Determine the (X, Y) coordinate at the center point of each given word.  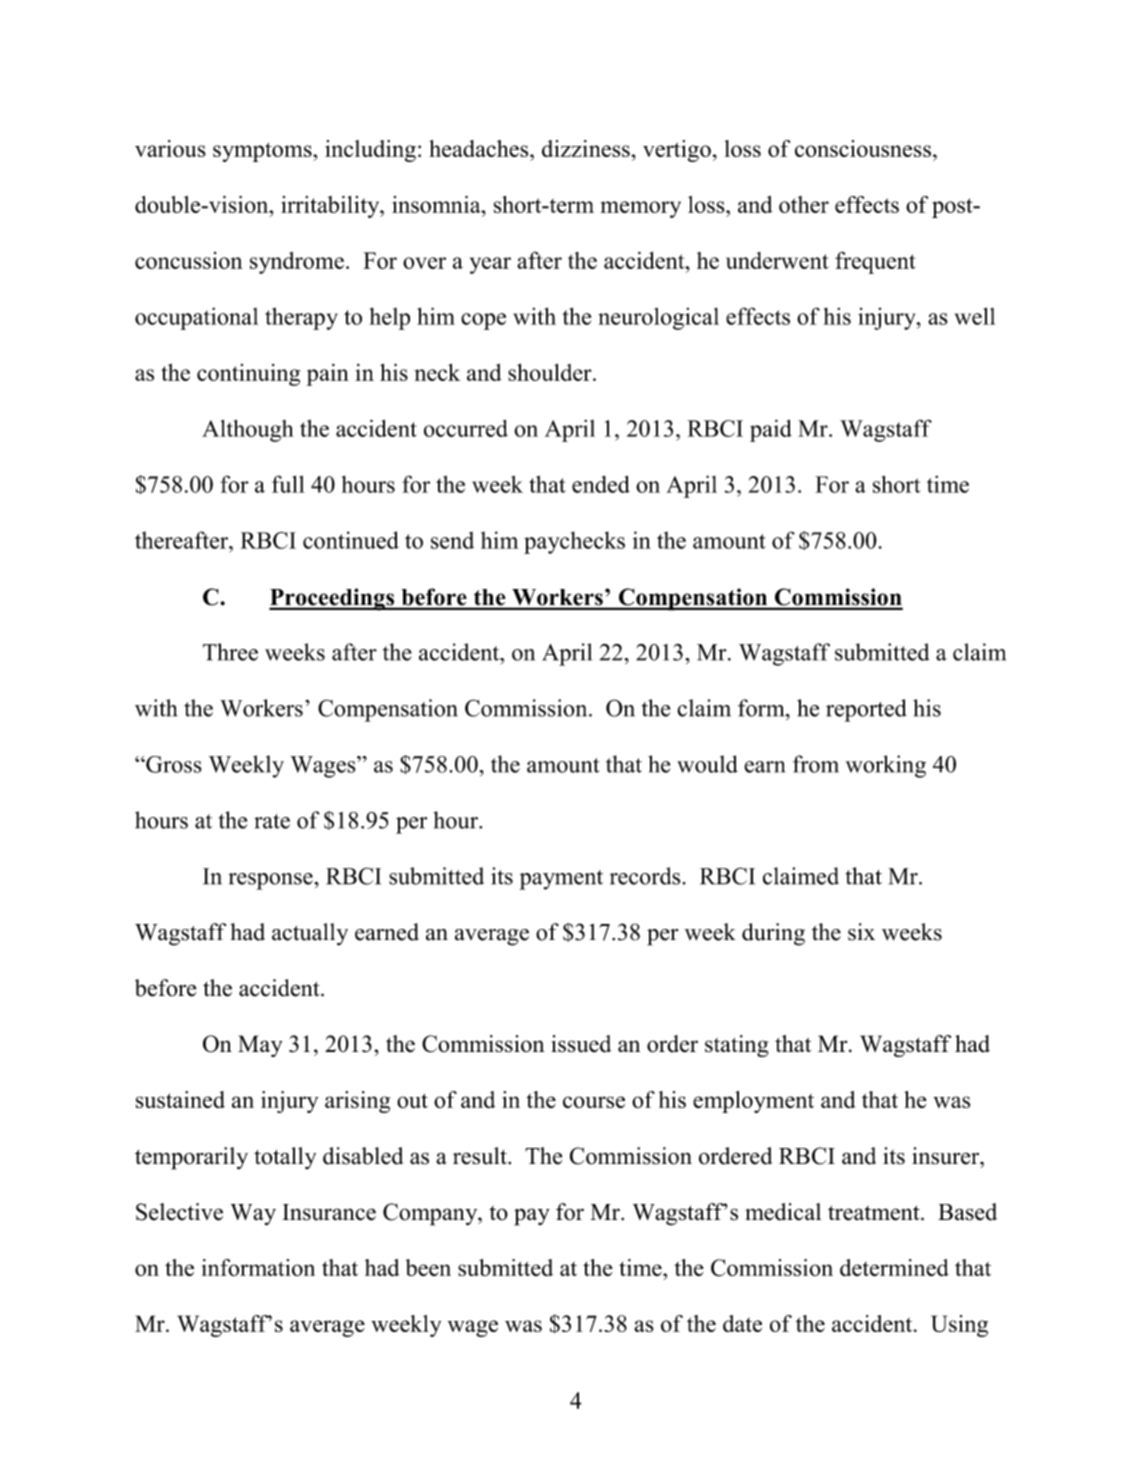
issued (581, 1044)
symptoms (263, 152)
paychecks (574, 542)
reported (866, 710)
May (260, 1046)
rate (272, 821)
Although (247, 431)
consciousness (863, 148)
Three (230, 652)
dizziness (586, 148)
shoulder (551, 372)
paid (771, 430)
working (885, 766)
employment (753, 1102)
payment (561, 880)
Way (253, 1214)
